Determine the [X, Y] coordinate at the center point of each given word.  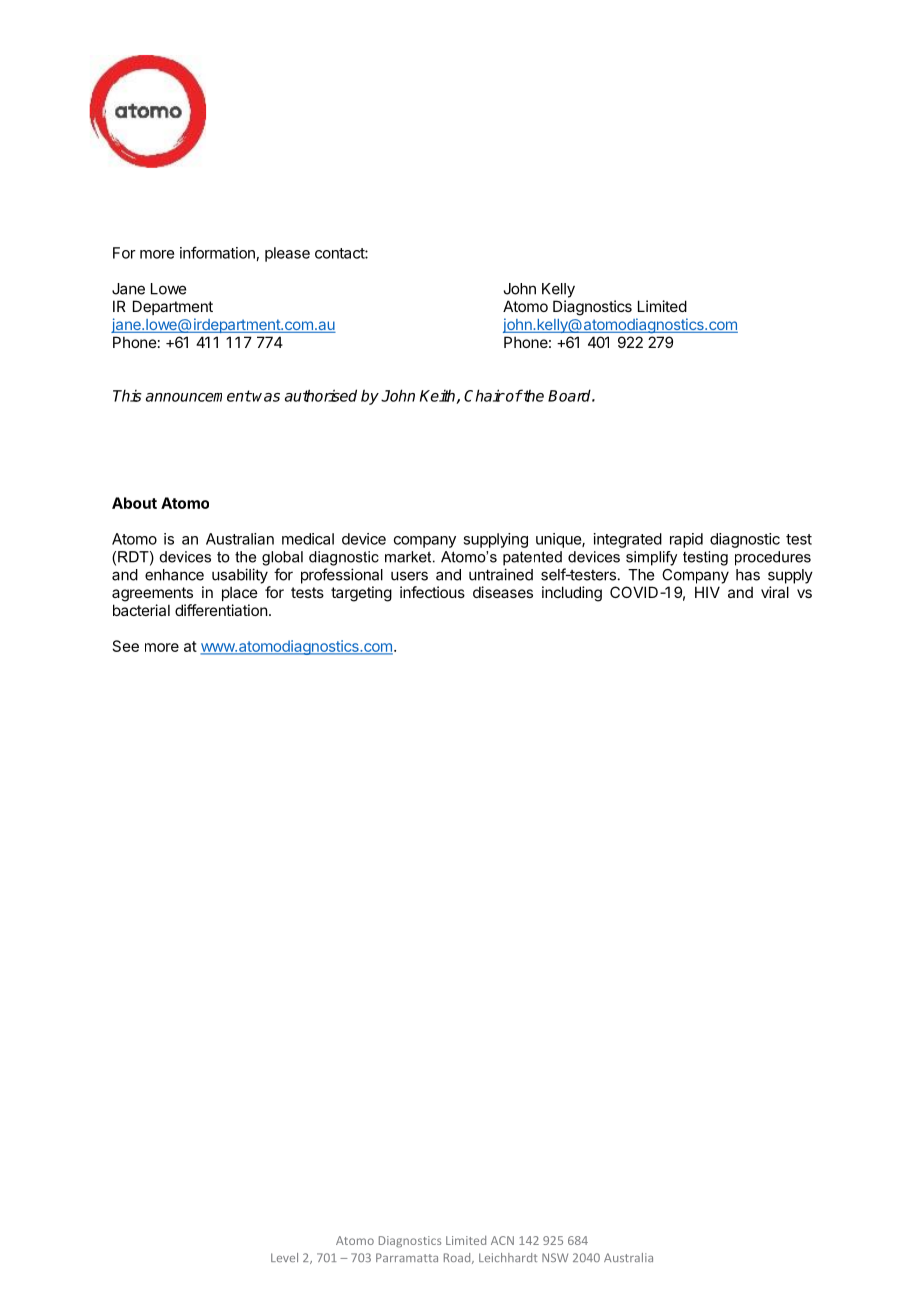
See [126, 646]
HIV [707, 592]
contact [340, 253]
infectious [432, 592]
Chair [484, 395]
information [217, 252]
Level [284, 1257]
